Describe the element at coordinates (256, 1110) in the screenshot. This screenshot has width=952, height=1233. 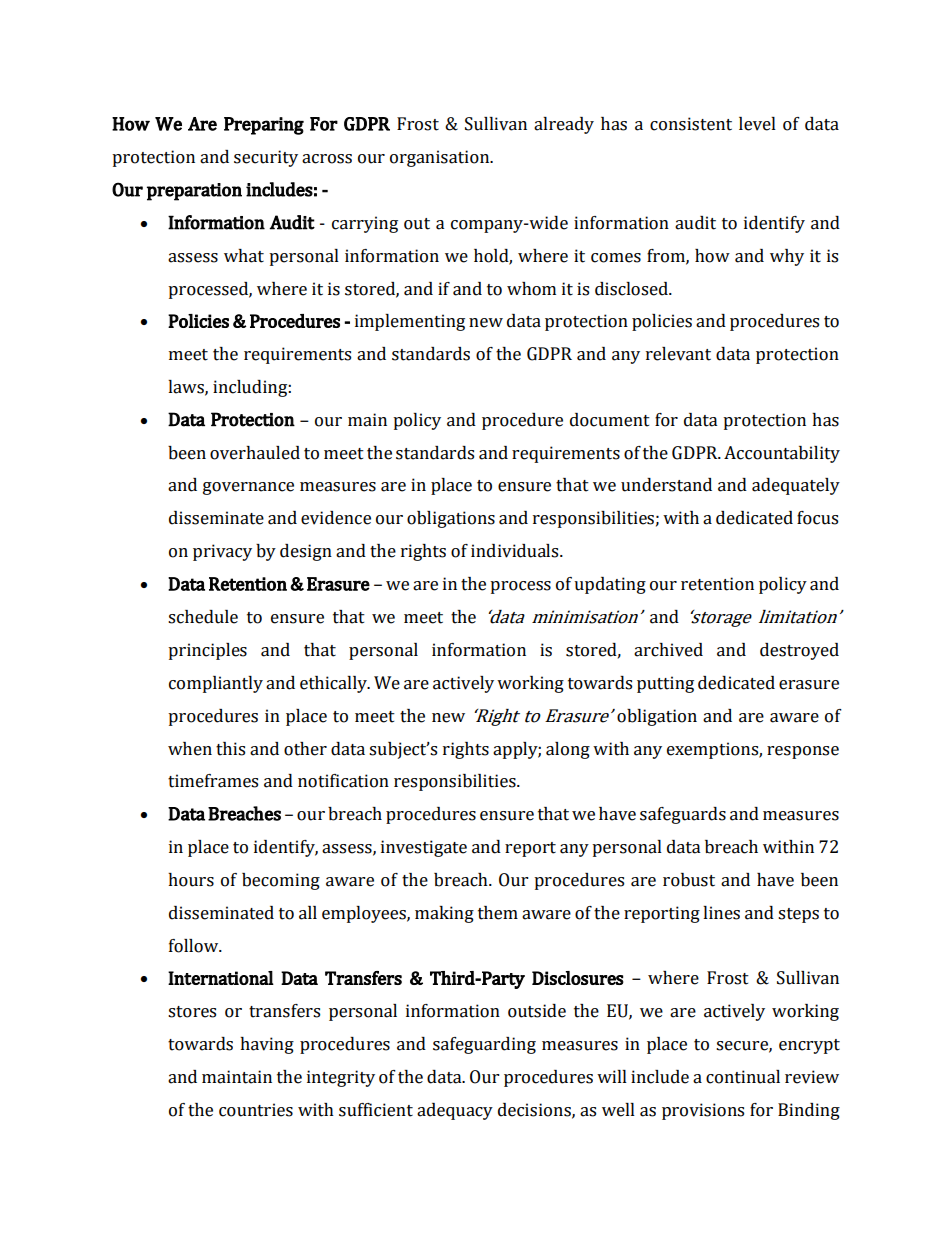
I see `countries` at that location.
